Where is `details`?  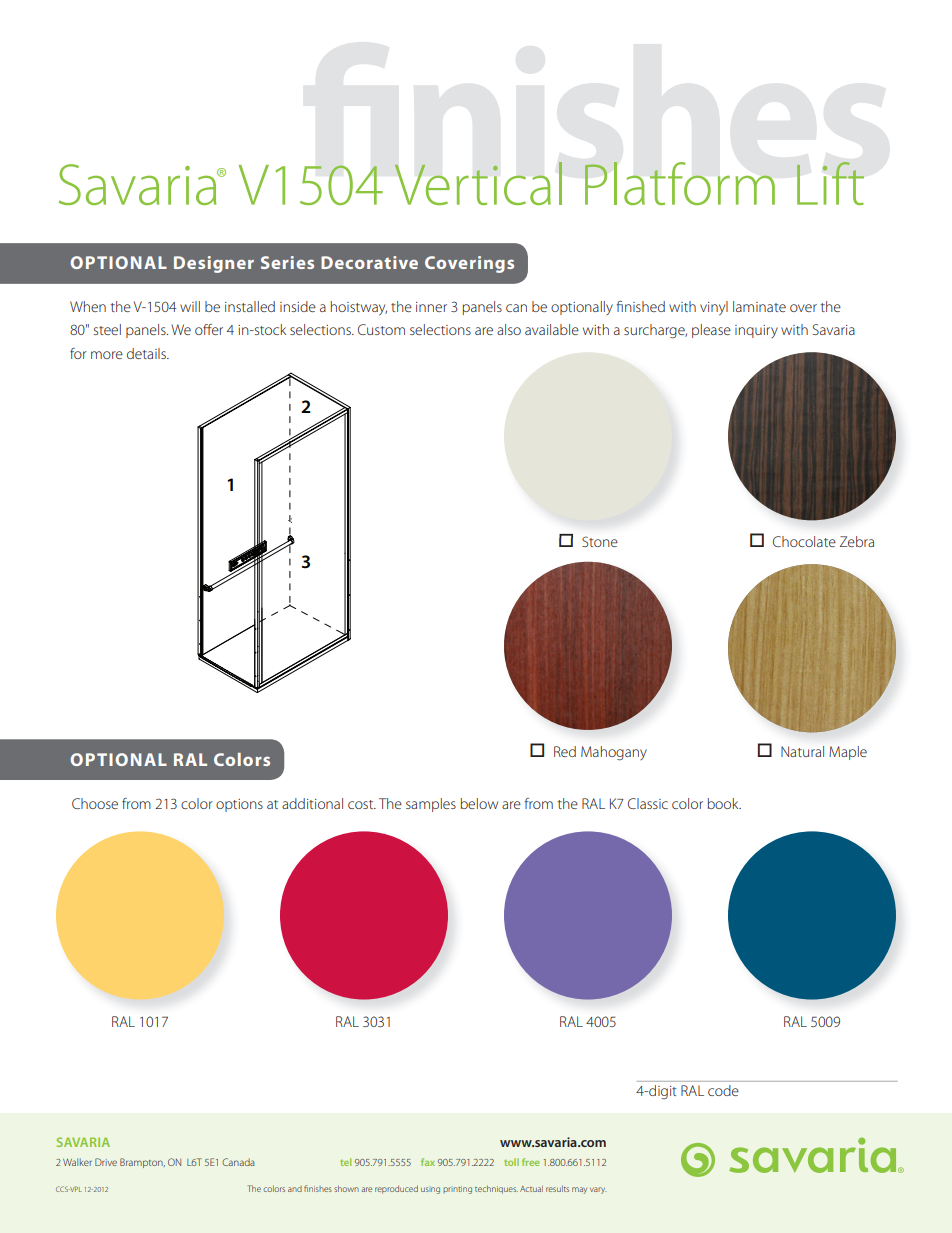
details is located at coordinates (147, 353).
